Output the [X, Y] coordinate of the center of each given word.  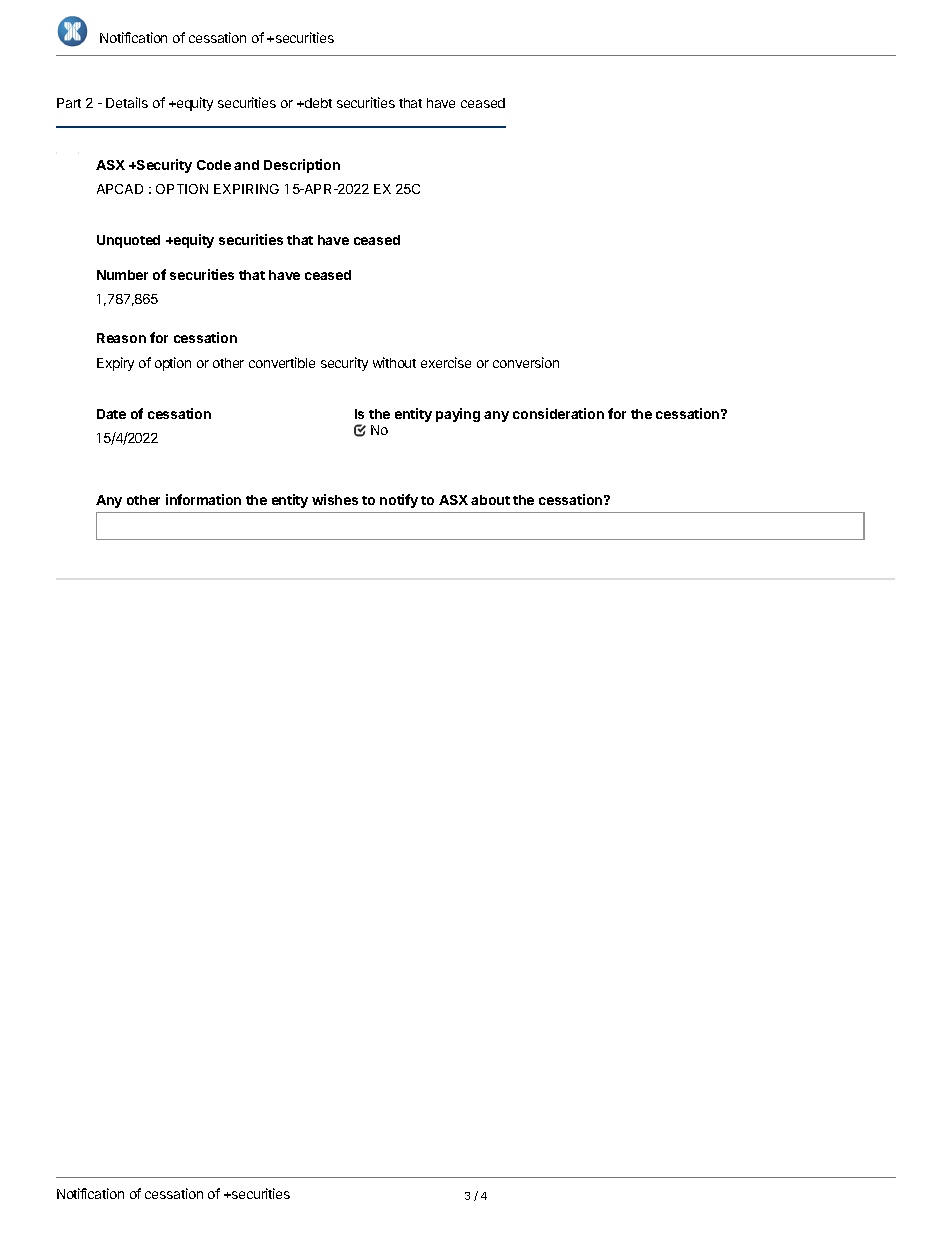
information [203, 499]
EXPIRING [246, 189]
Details [127, 102]
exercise [446, 362]
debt [317, 103]
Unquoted [128, 241]
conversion [526, 362]
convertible [282, 362]
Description [302, 166]
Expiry [115, 364]
